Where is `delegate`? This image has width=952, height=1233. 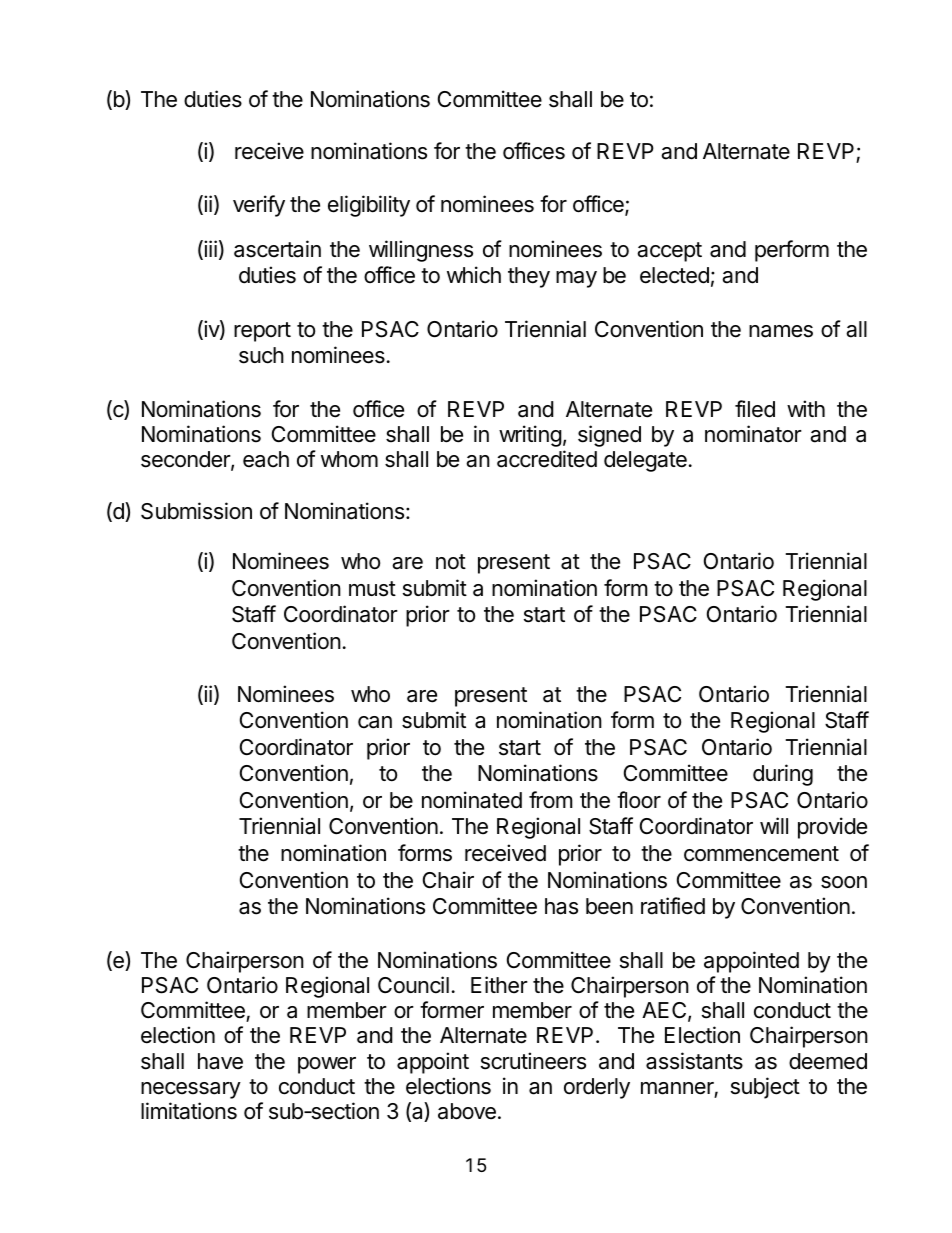 delegate is located at coordinates (645, 461).
